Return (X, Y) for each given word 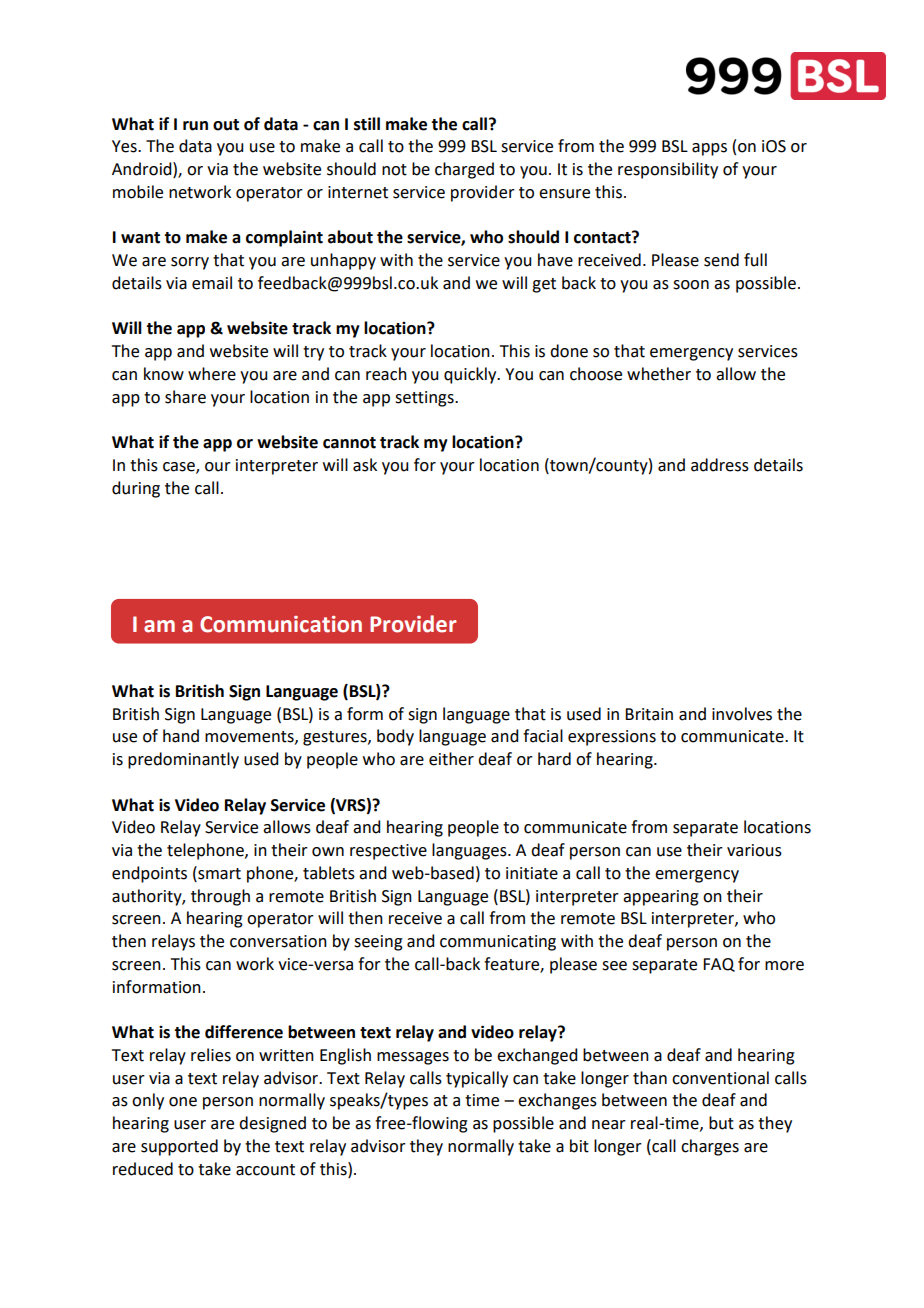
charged (464, 170)
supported (179, 1147)
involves (742, 714)
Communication (281, 624)
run (195, 126)
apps (709, 149)
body (395, 737)
